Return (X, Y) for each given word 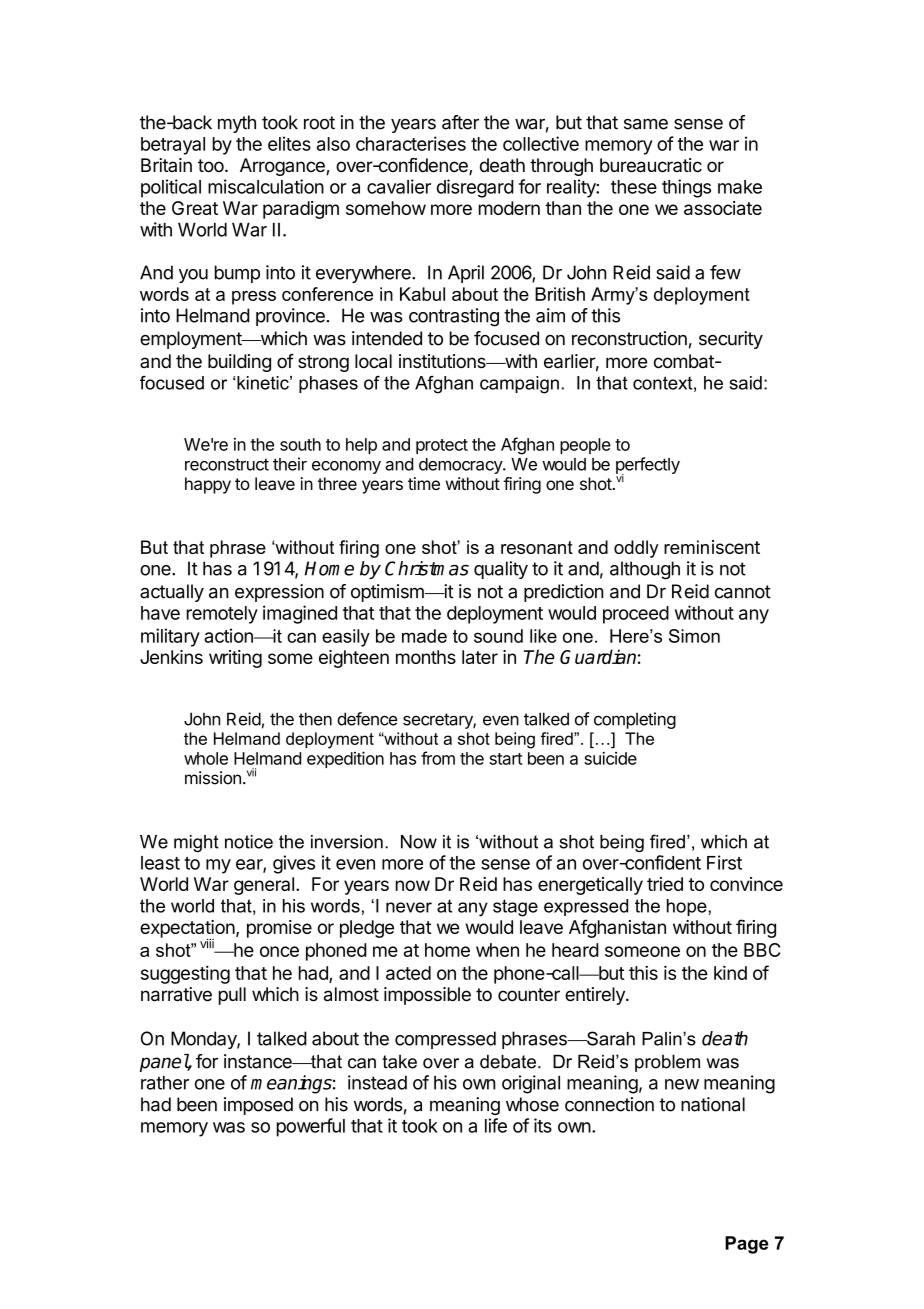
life (496, 1125)
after (460, 122)
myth (237, 124)
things (686, 188)
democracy (461, 466)
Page (747, 1245)
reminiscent (712, 547)
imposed (258, 1106)
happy (208, 485)
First (724, 862)
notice (249, 842)
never (409, 907)
